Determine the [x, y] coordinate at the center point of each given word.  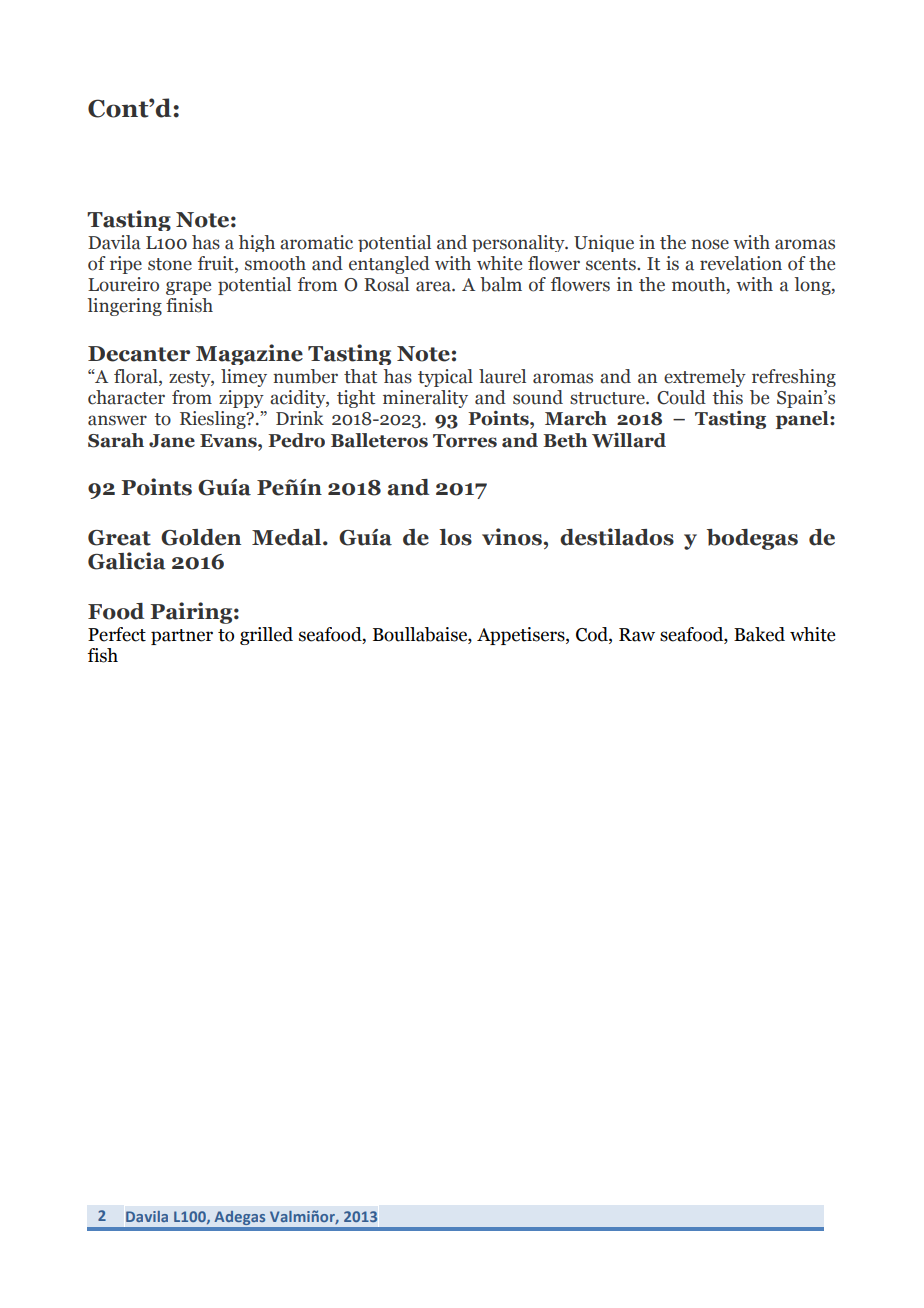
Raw [637, 635]
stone [170, 264]
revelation [741, 263]
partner [182, 637]
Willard [629, 440]
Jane [172, 441]
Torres [465, 441]
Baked [759, 634]
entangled [389, 265]
